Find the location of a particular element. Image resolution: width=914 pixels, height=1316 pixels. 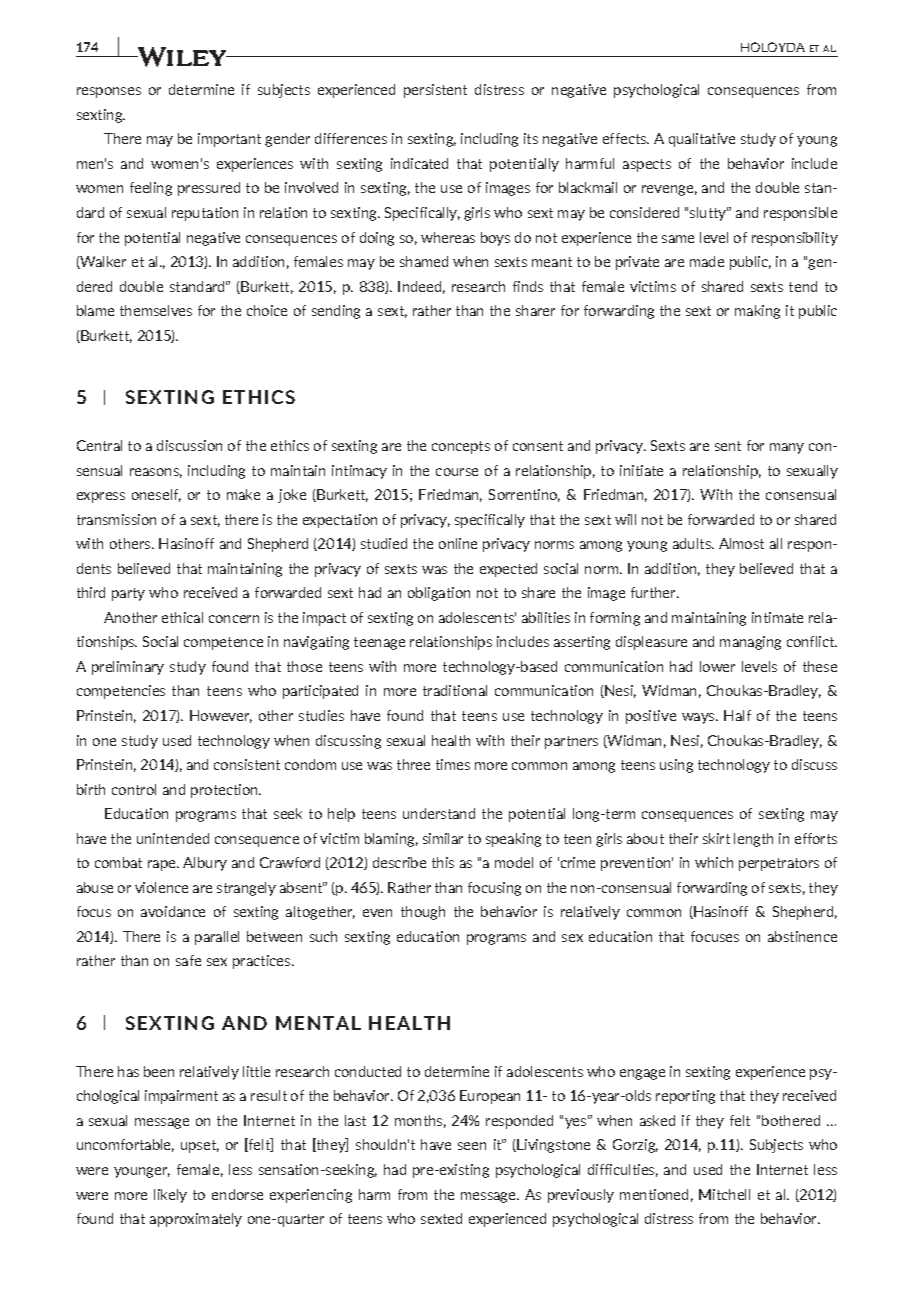

course is located at coordinates (457, 472).
